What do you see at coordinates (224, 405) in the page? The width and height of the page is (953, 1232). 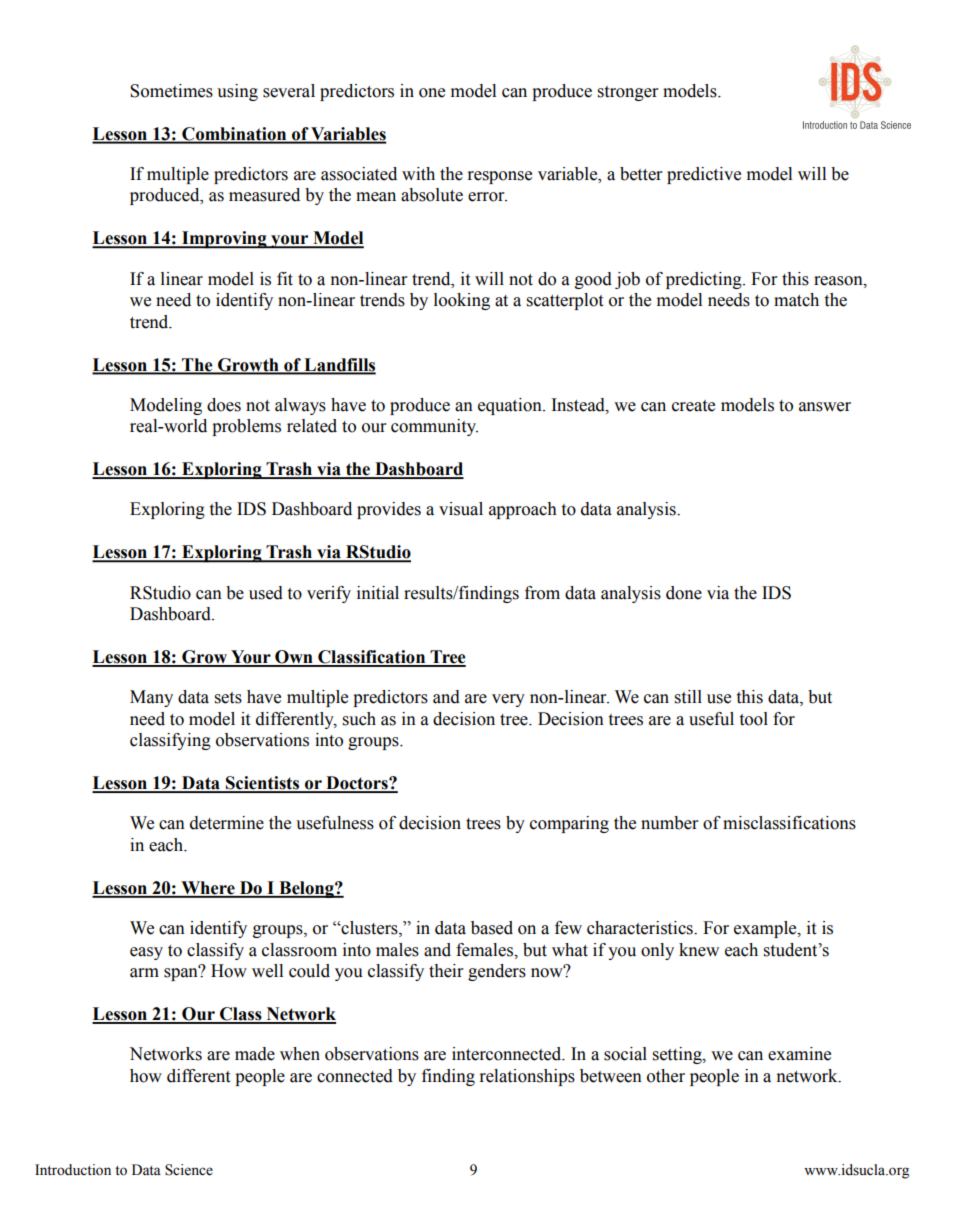 I see `does` at bounding box center [224, 405].
